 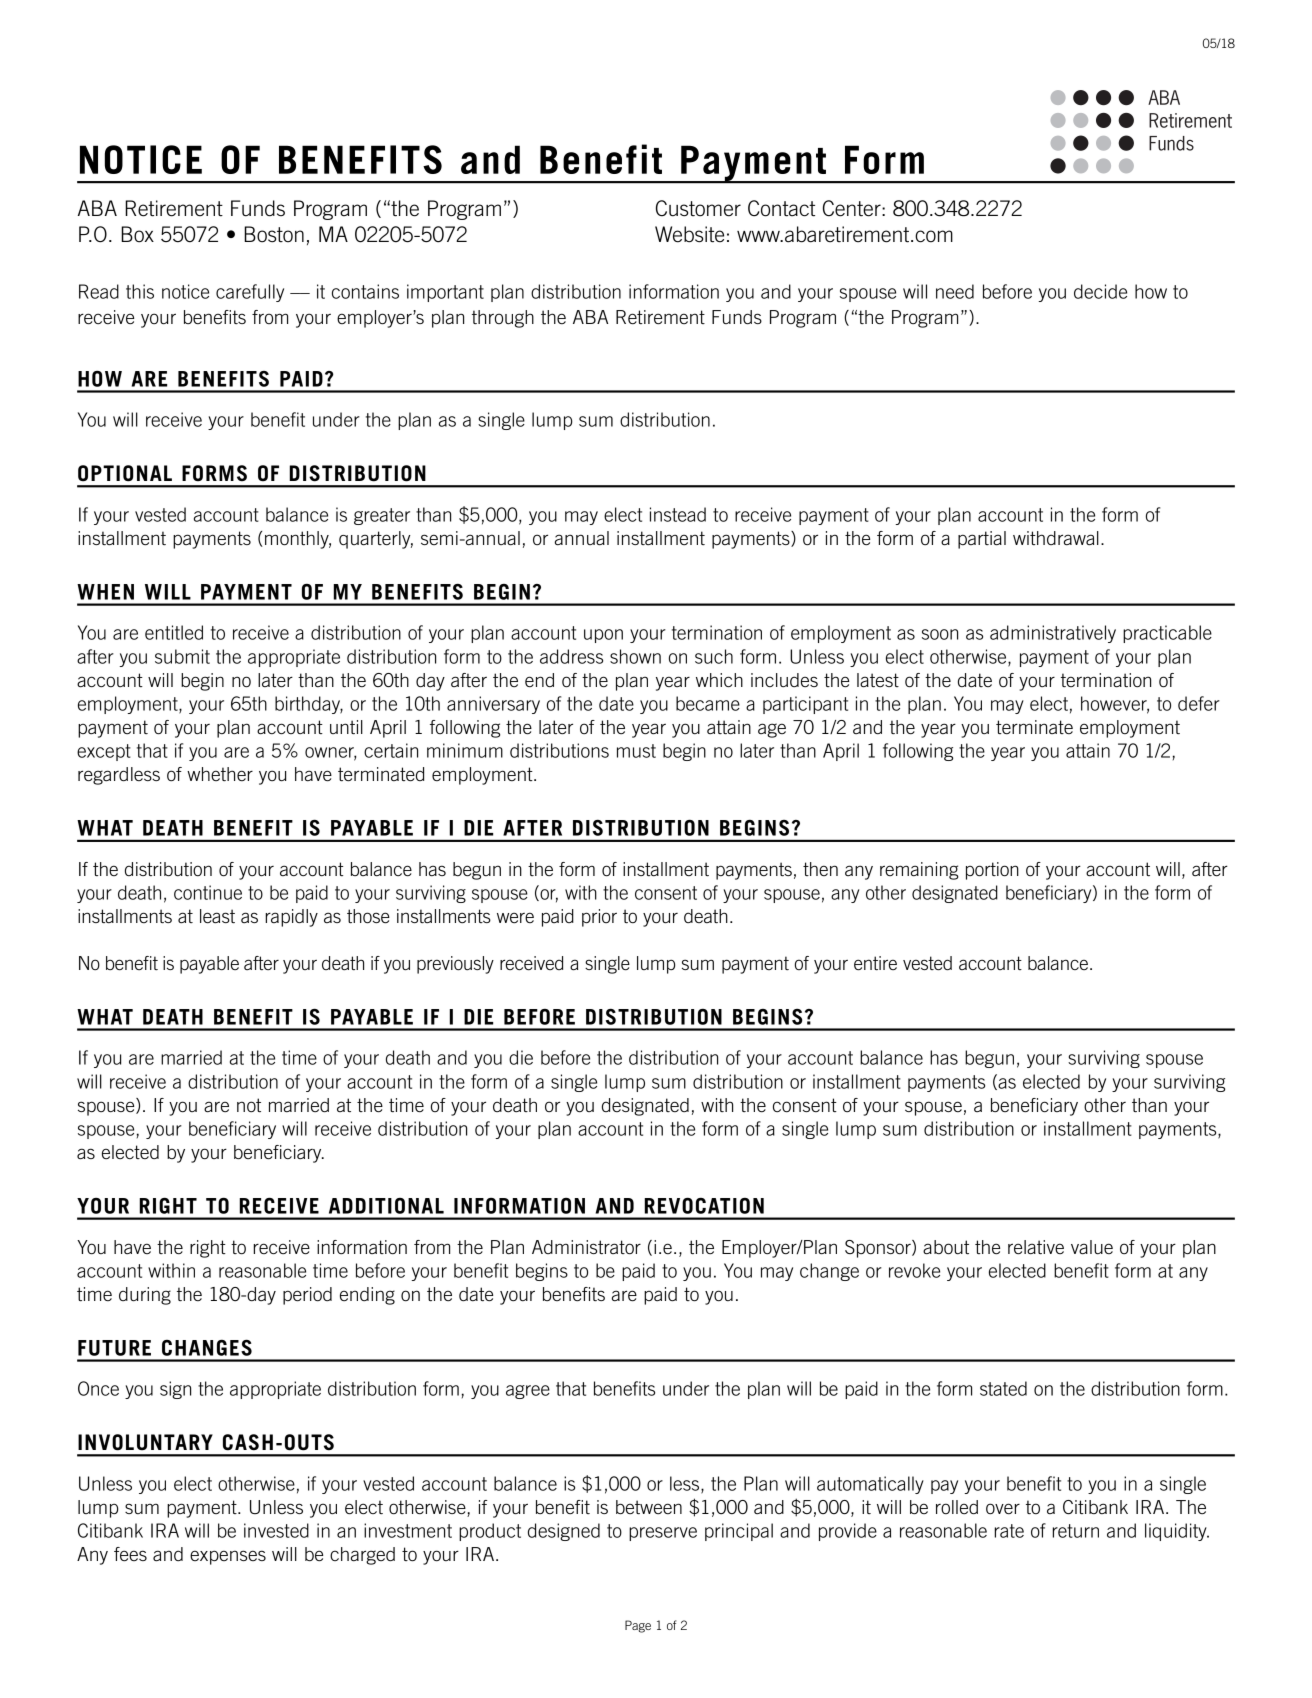 What do you see at coordinates (638, 1626) in the image?
I see `Page` at bounding box center [638, 1626].
